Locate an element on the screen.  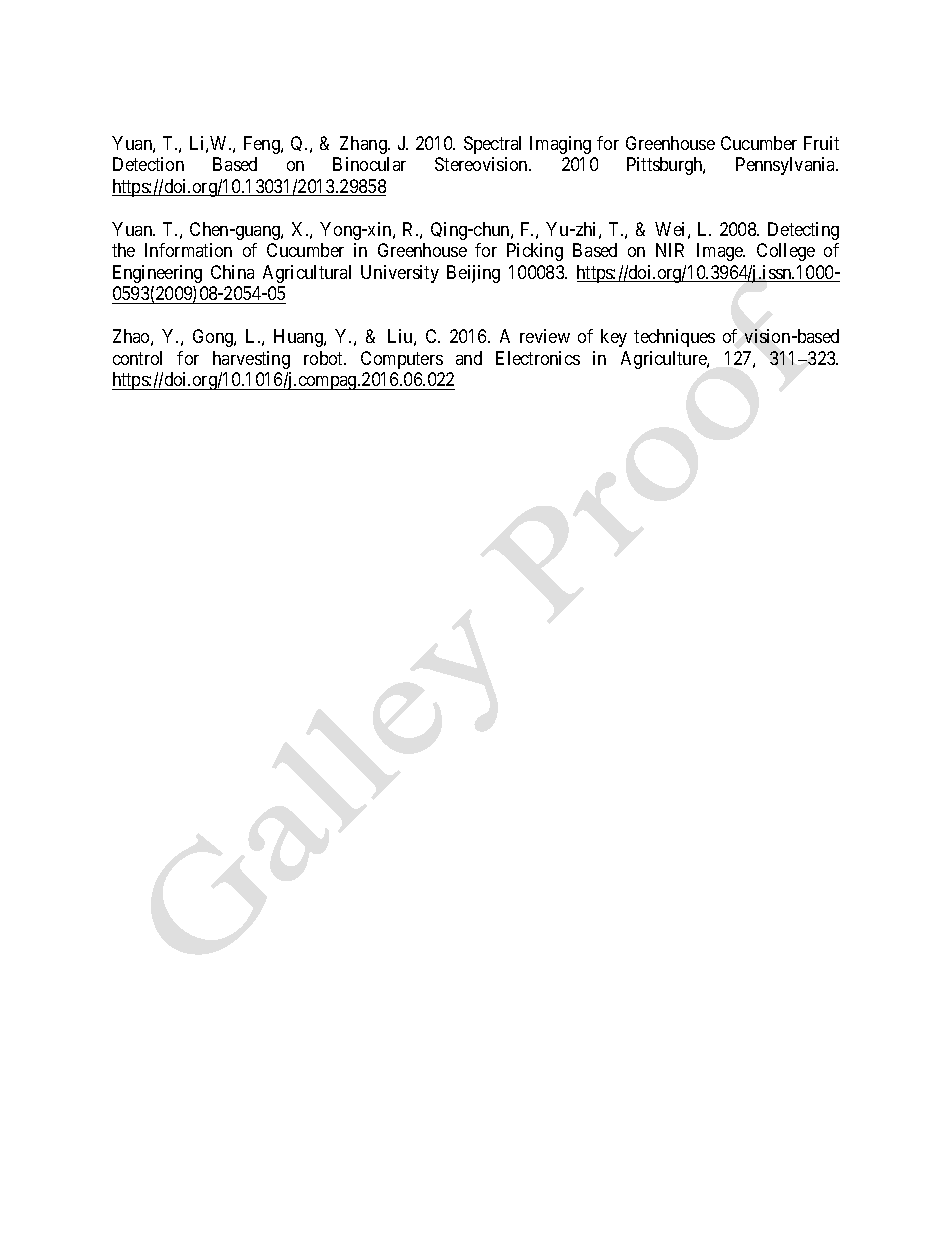
harvesting is located at coordinates (251, 360).
